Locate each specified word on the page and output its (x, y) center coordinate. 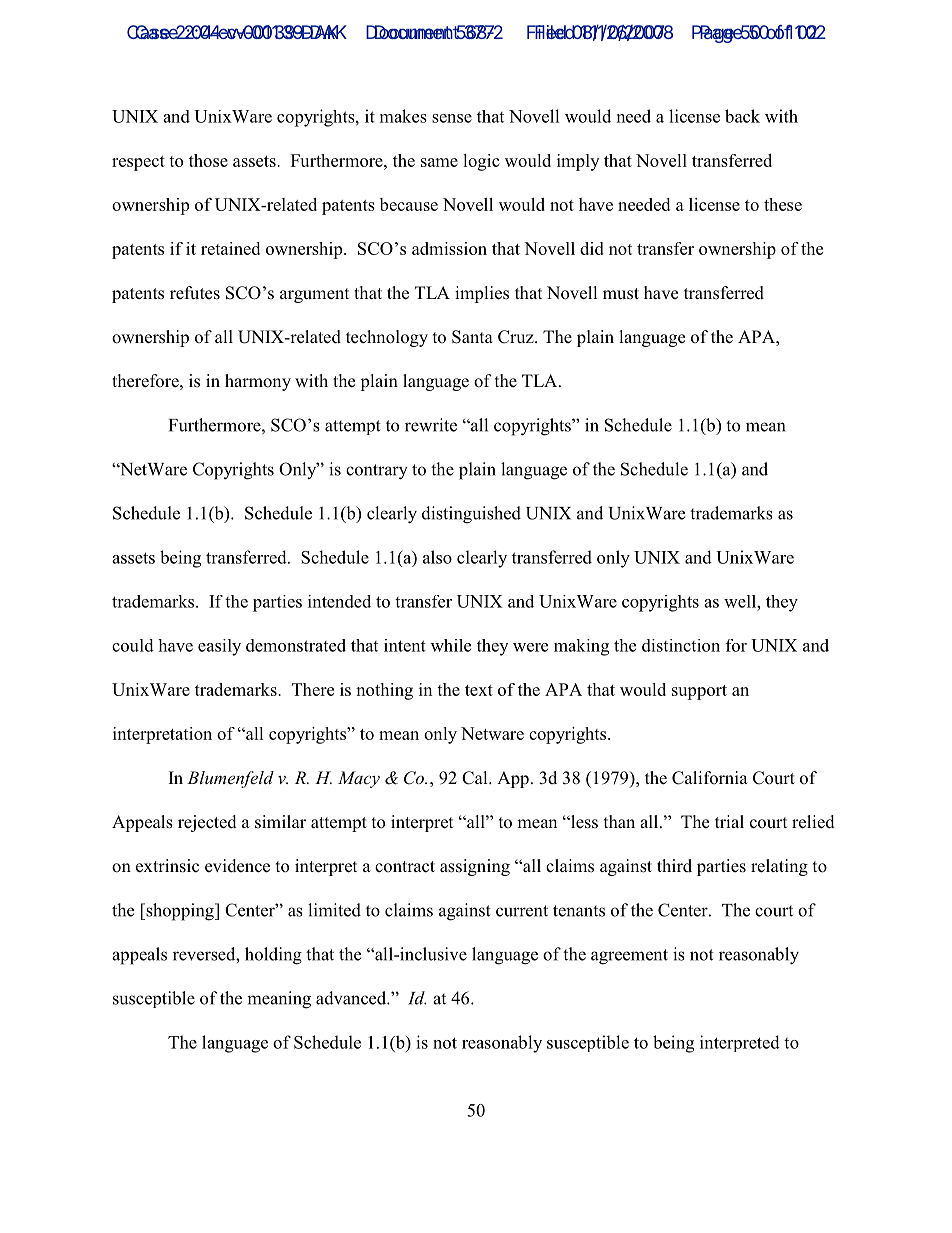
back (742, 116)
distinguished (471, 515)
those (208, 160)
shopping (180, 912)
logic (481, 162)
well (741, 601)
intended (339, 601)
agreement (629, 957)
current (522, 911)
